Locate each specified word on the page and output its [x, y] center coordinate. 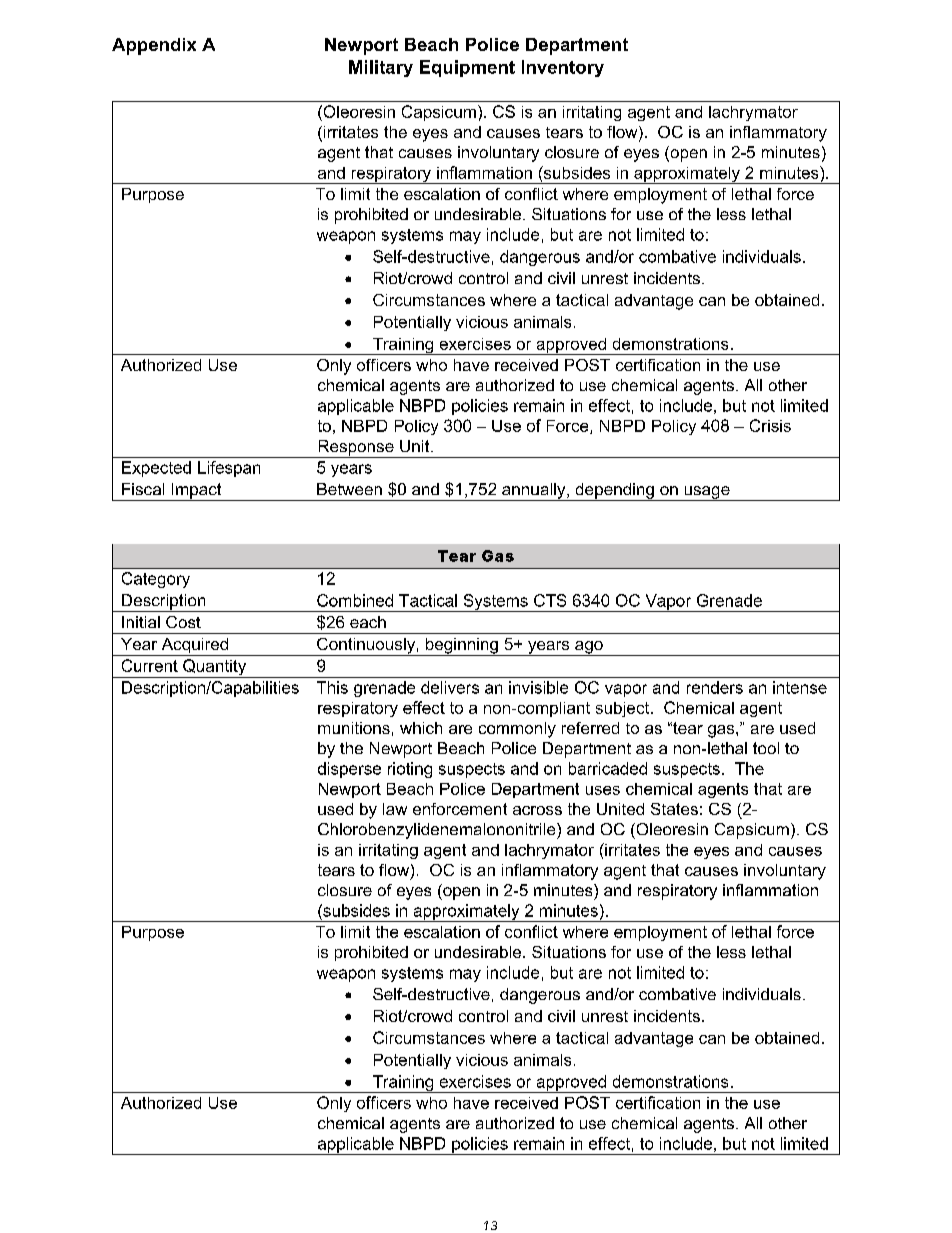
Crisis [770, 425]
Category [156, 580]
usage [707, 493]
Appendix [154, 46]
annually [534, 492]
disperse [349, 770]
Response [356, 449]
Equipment [467, 68]
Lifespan [229, 469]
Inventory [563, 68]
